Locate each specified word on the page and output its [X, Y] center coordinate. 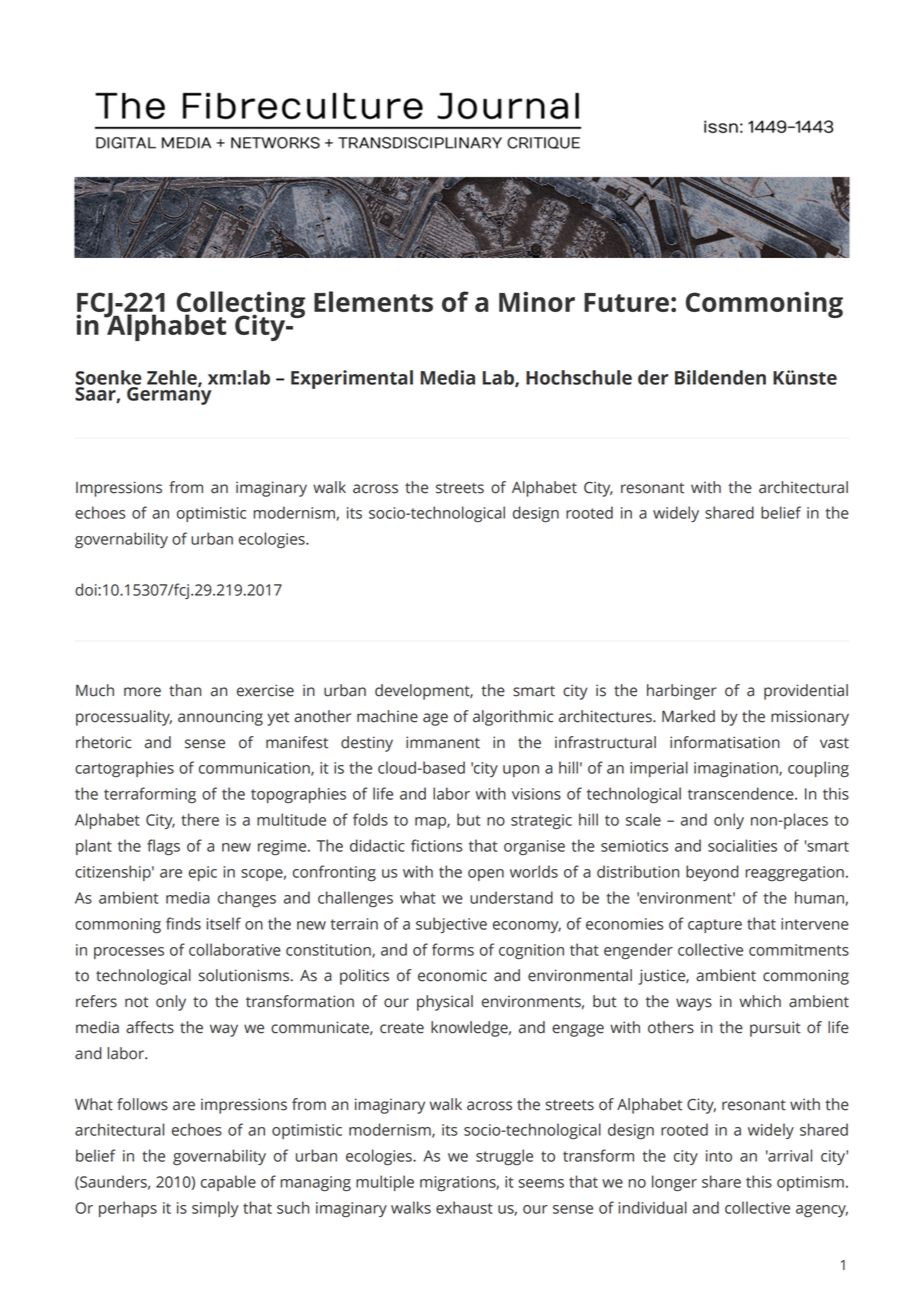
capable [228, 1183]
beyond [712, 873]
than [185, 690]
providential [806, 692]
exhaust [464, 1207]
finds [183, 923]
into [719, 1156]
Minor [537, 301]
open [486, 875]
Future [626, 302]
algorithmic [513, 718]
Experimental [352, 379]
